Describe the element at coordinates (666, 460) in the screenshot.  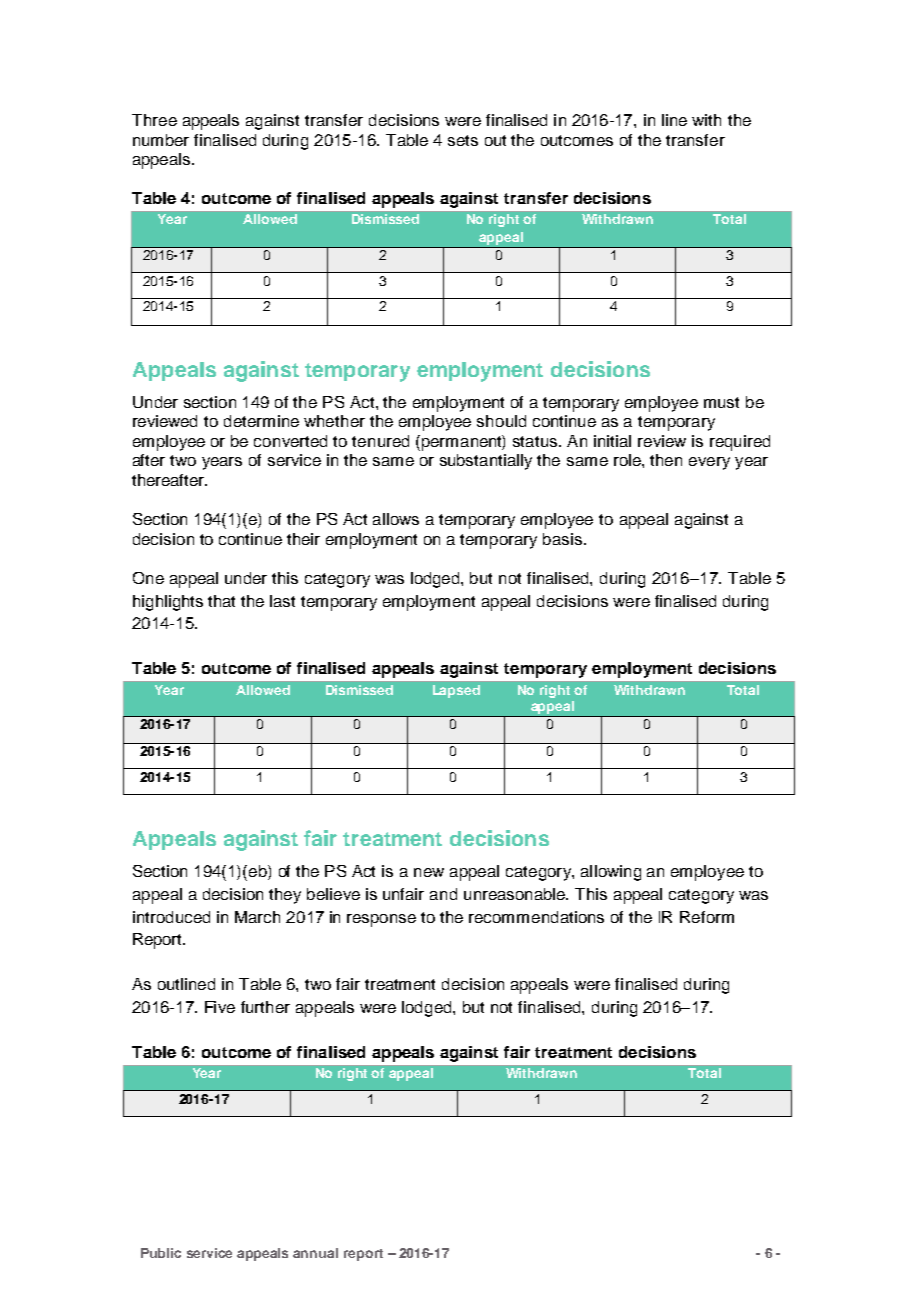
I see `then` at that location.
